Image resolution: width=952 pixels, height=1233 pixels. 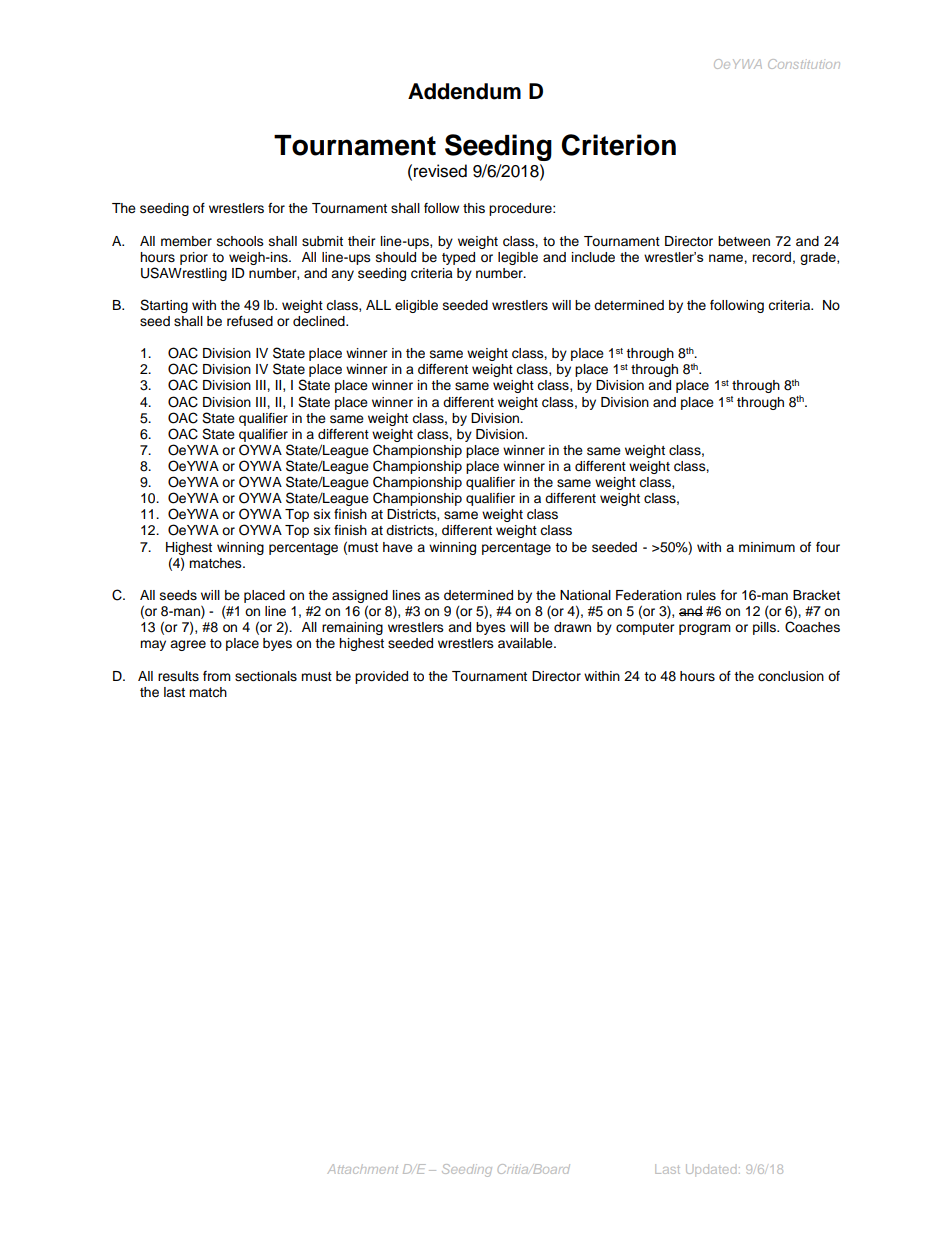 What do you see at coordinates (791, 676) in the screenshot?
I see `conclusion` at bounding box center [791, 676].
